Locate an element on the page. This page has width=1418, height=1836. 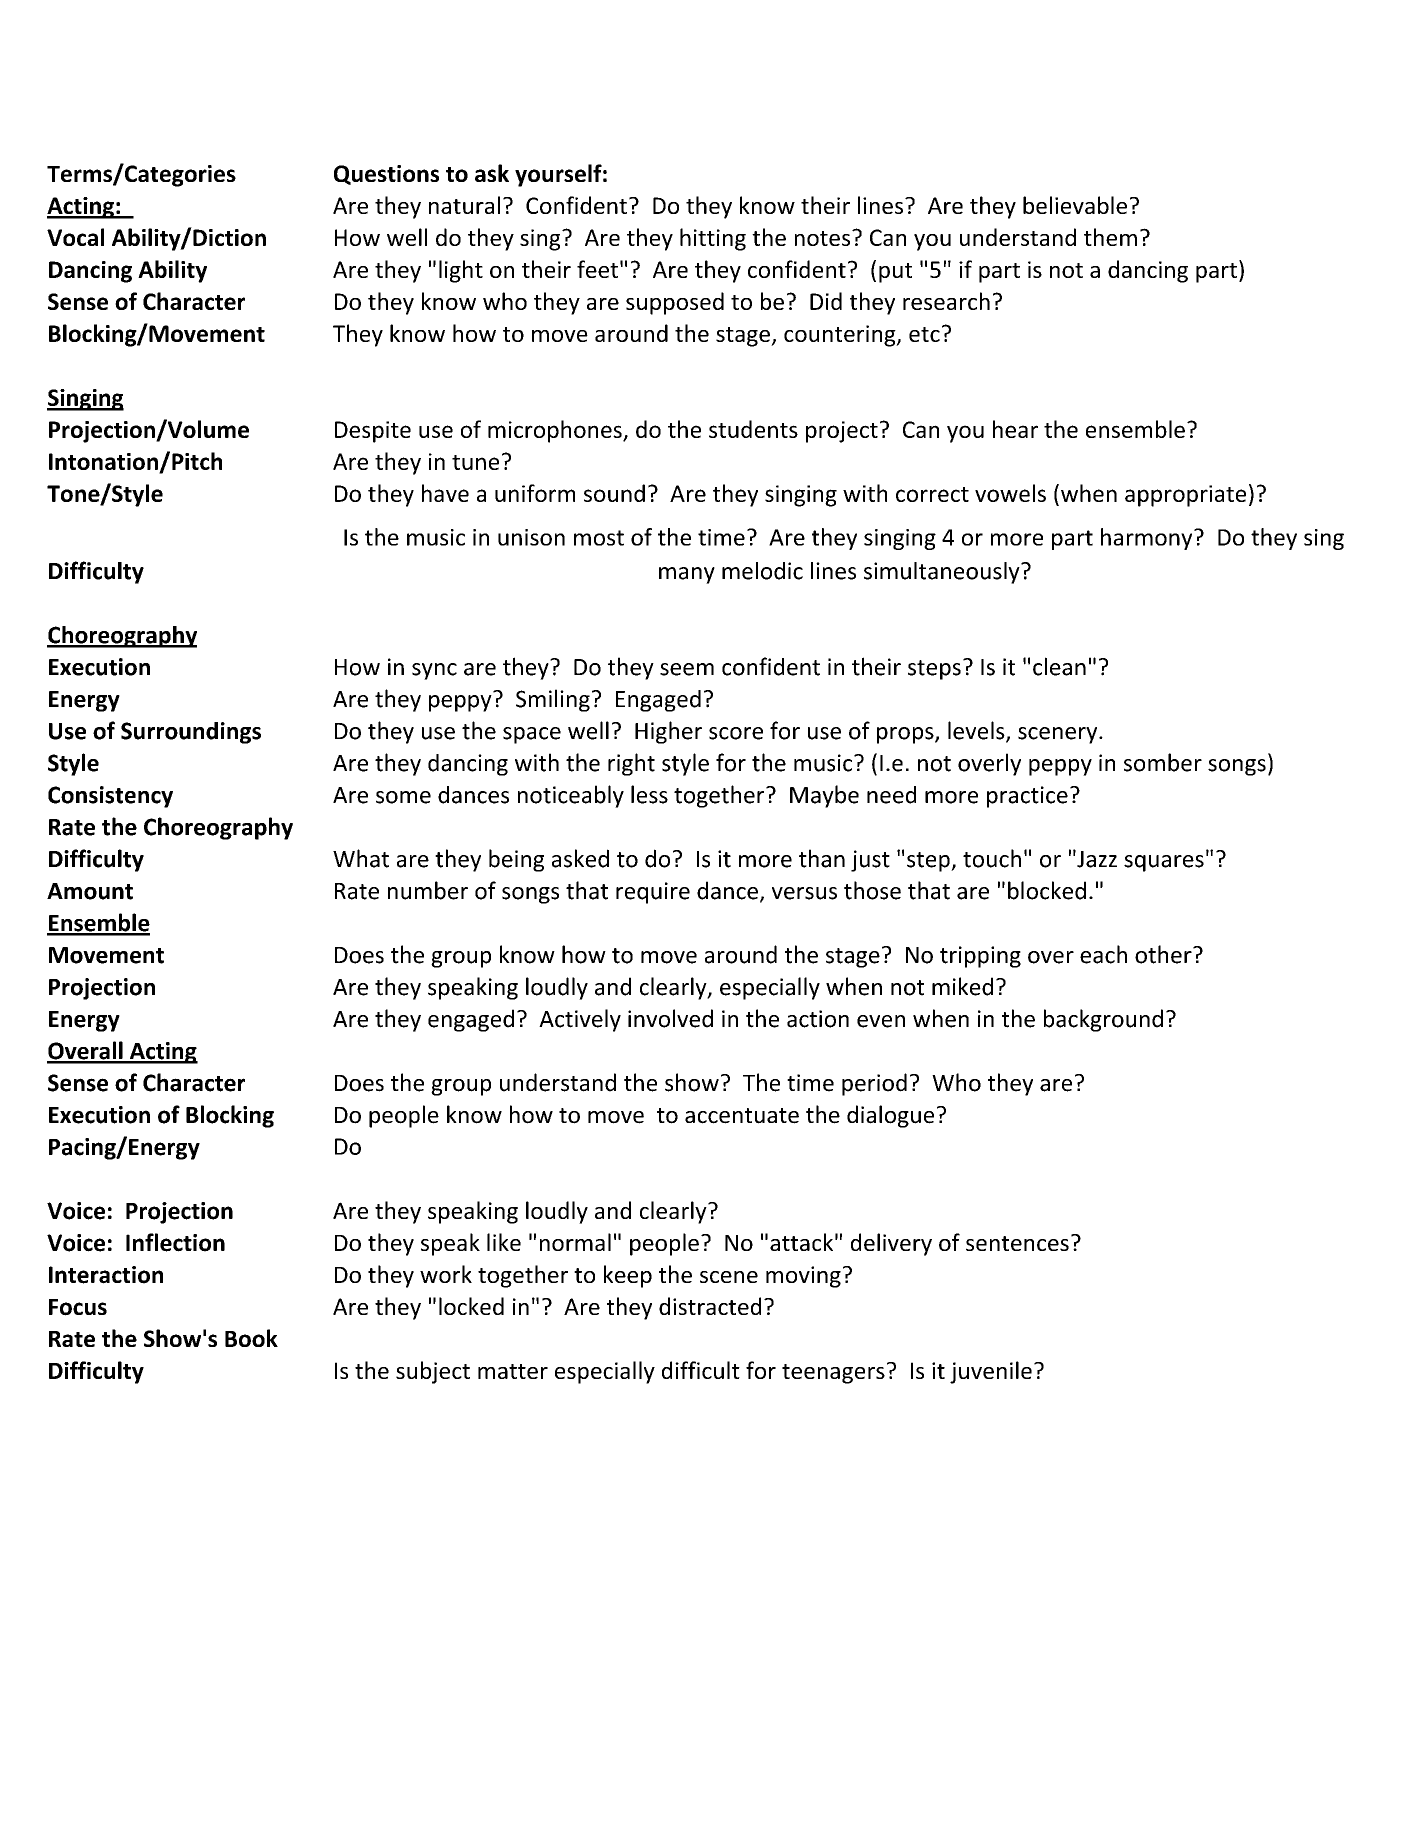
Amount is located at coordinates (90, 891).
